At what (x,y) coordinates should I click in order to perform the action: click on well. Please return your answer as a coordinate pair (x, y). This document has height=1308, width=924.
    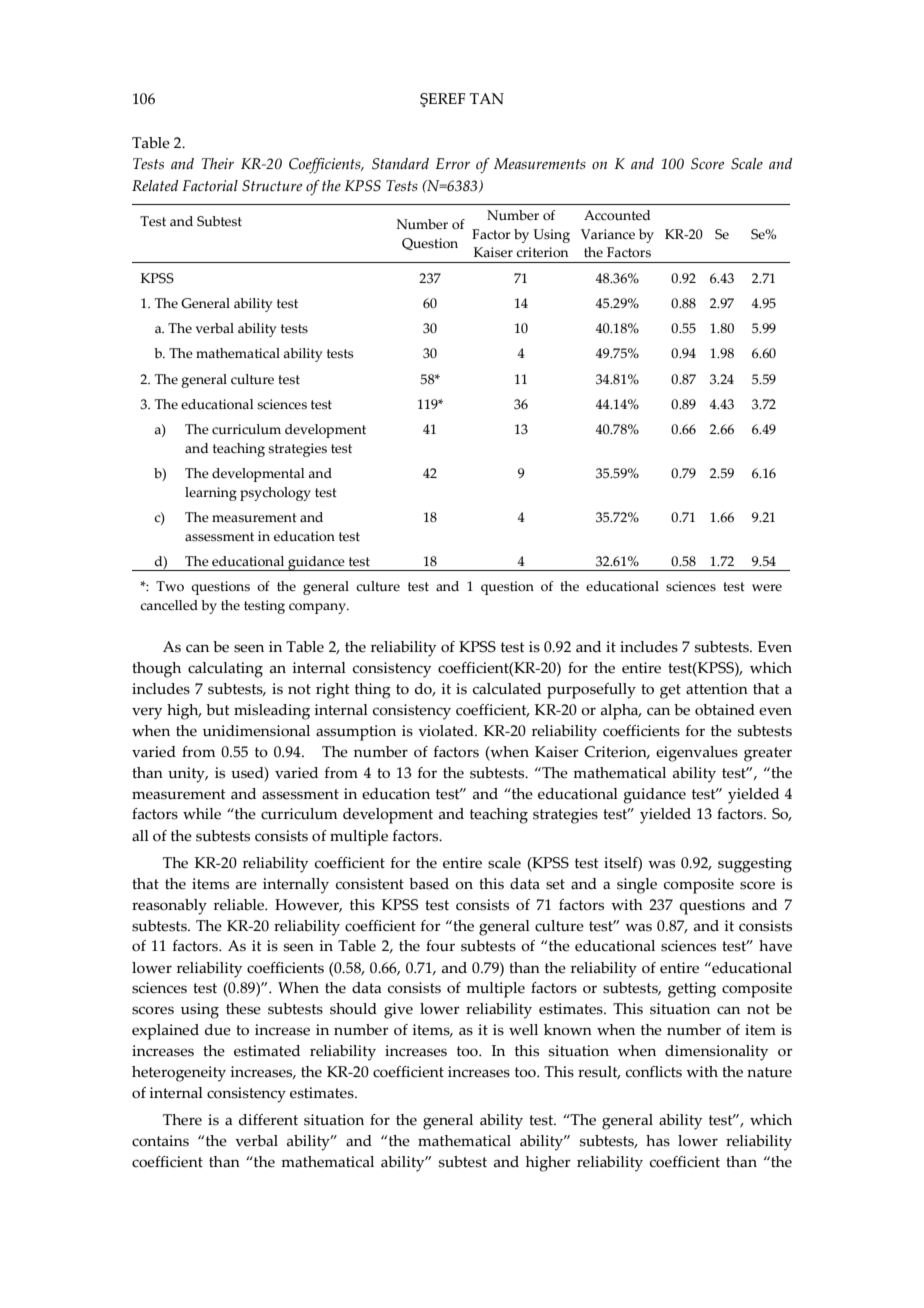
    Looking at the image, I should click on (523, 1030).
